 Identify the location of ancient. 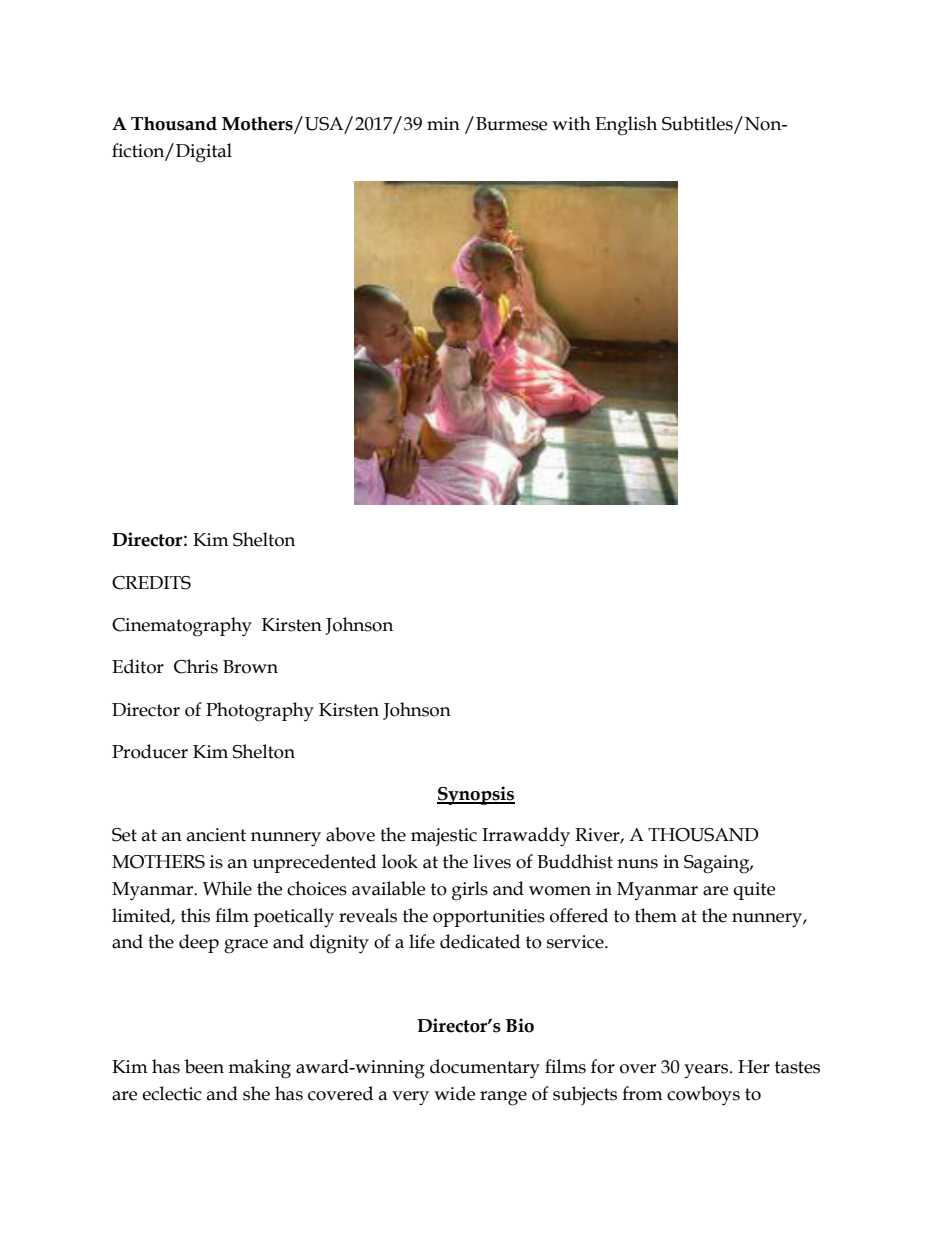
(216, 835).
